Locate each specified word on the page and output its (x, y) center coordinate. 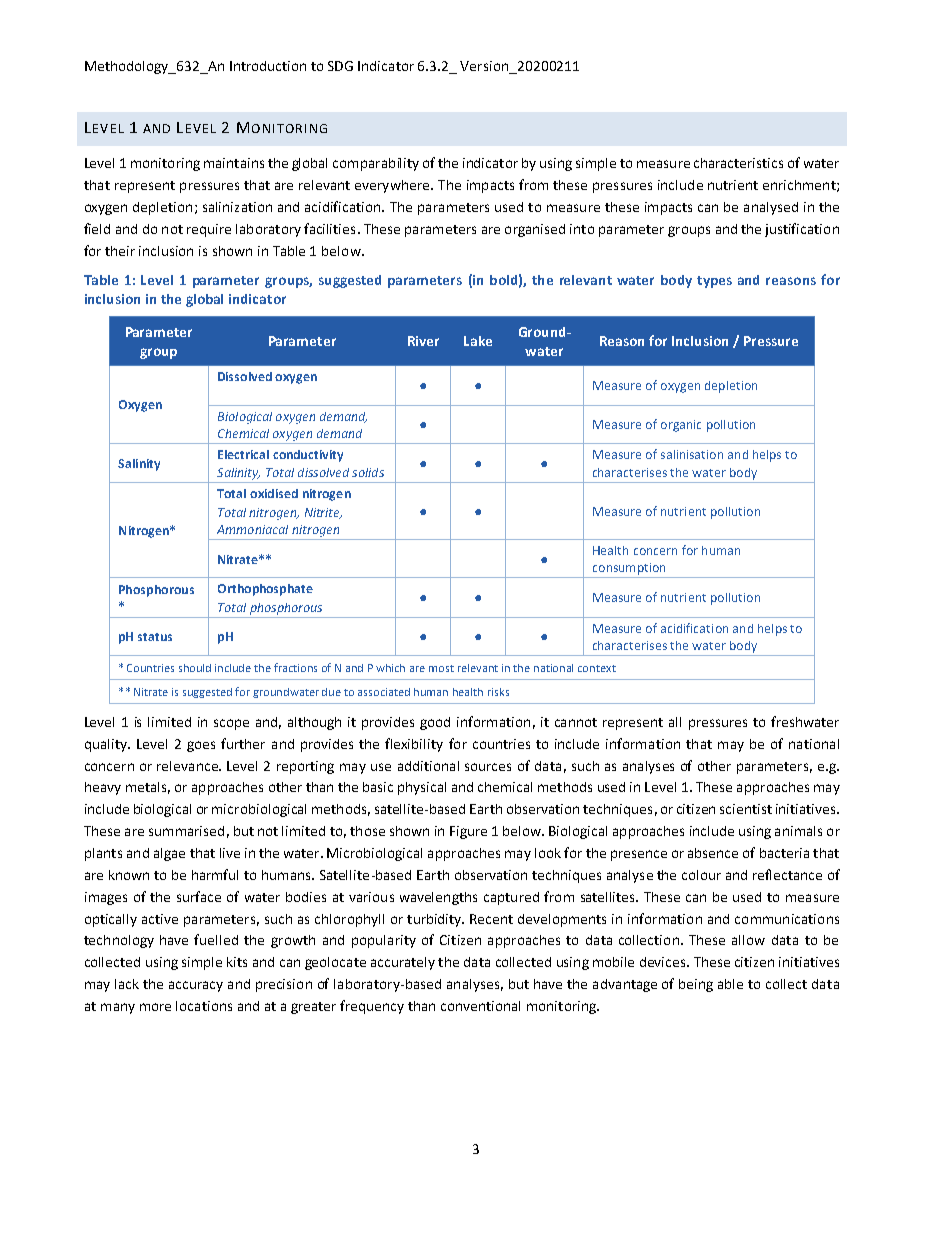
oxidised (274, 493)
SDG (340, 66)
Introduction (268, 66)
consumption (629, 569)
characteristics (738, 163)
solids (368, 472)
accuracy (196, 986)
